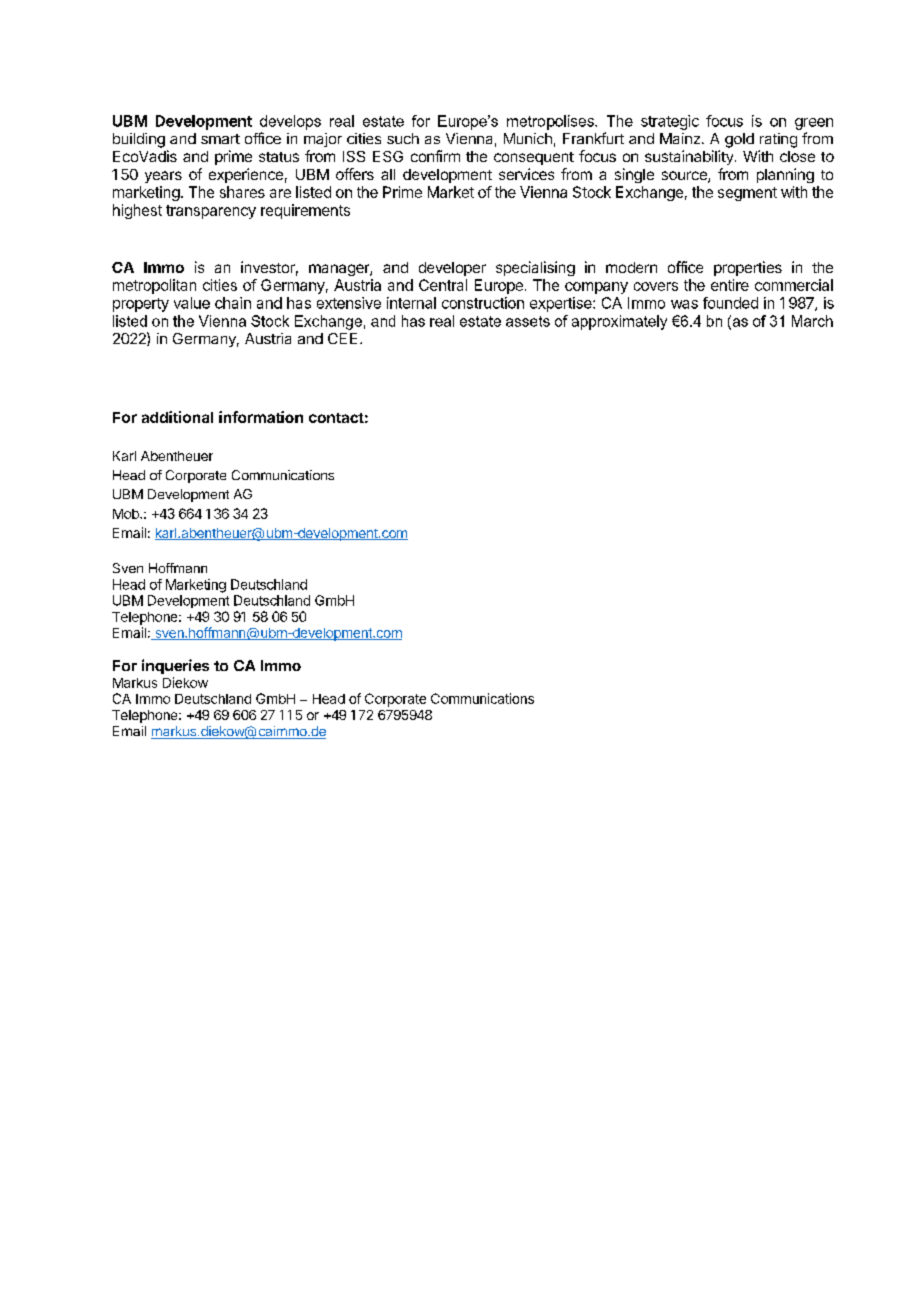  I want to click on contact, so click(336, 418).
